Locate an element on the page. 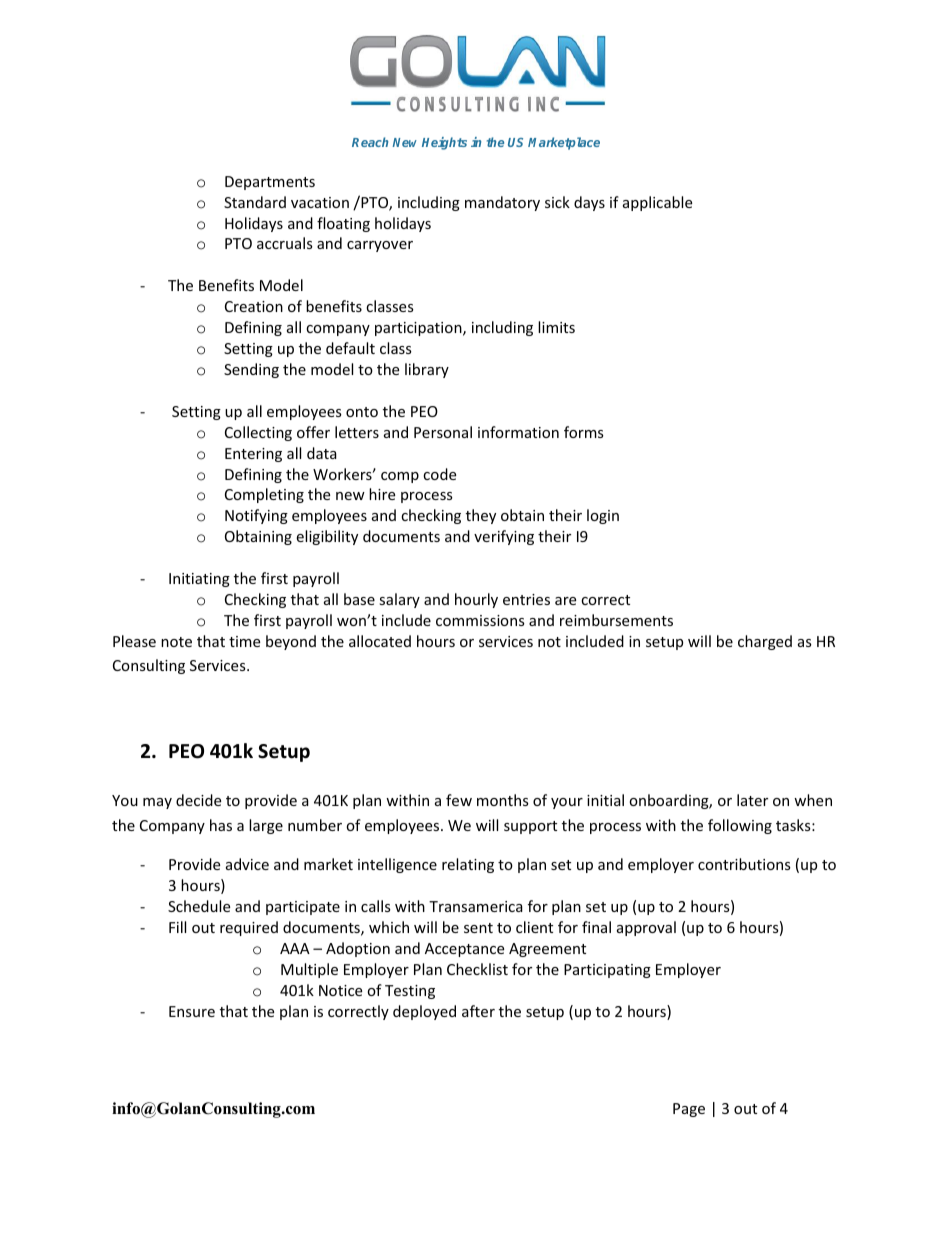  applicable is located at coordinates (657, 203).
